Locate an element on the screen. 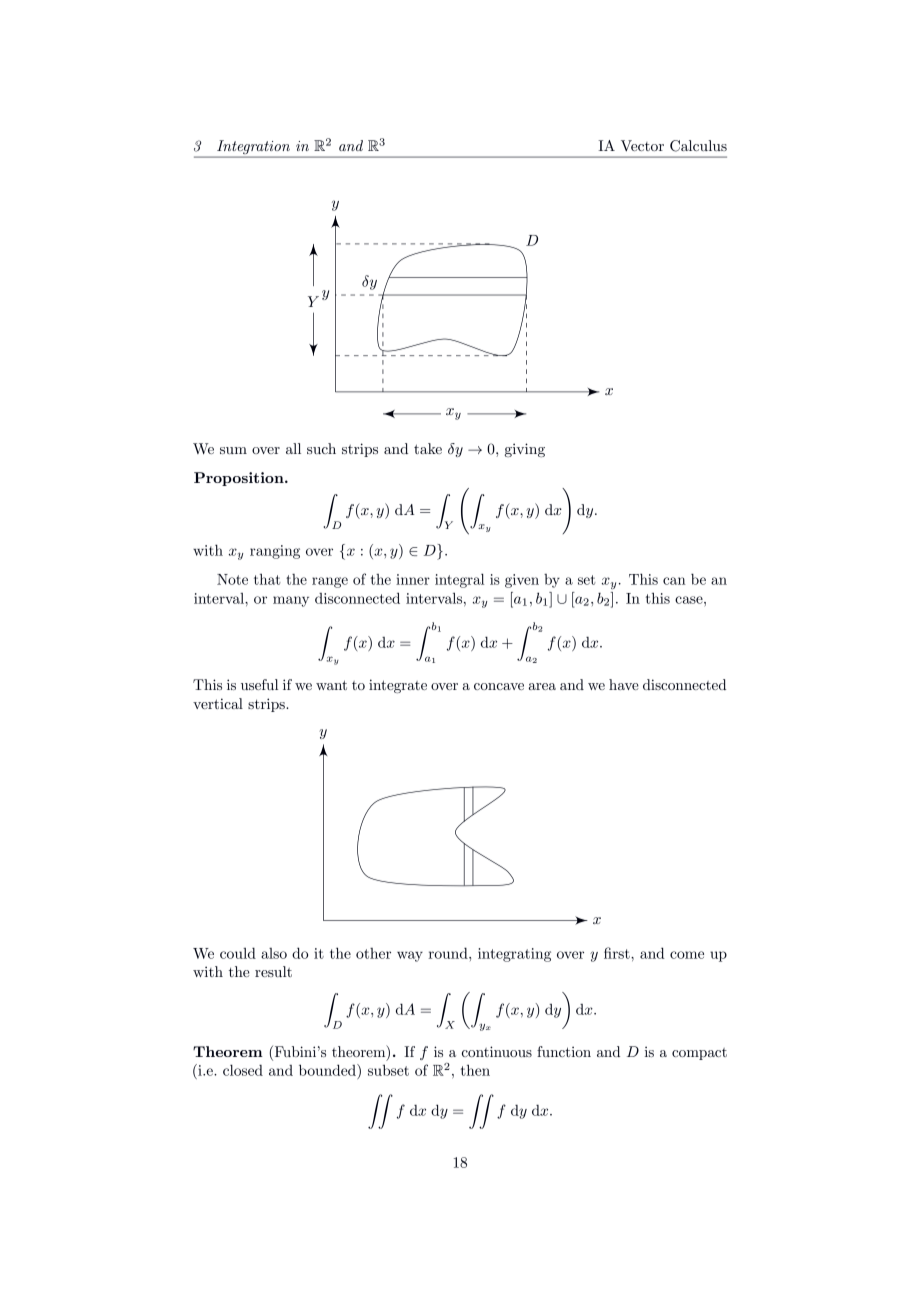  have is located at coordinates (624, 684).
